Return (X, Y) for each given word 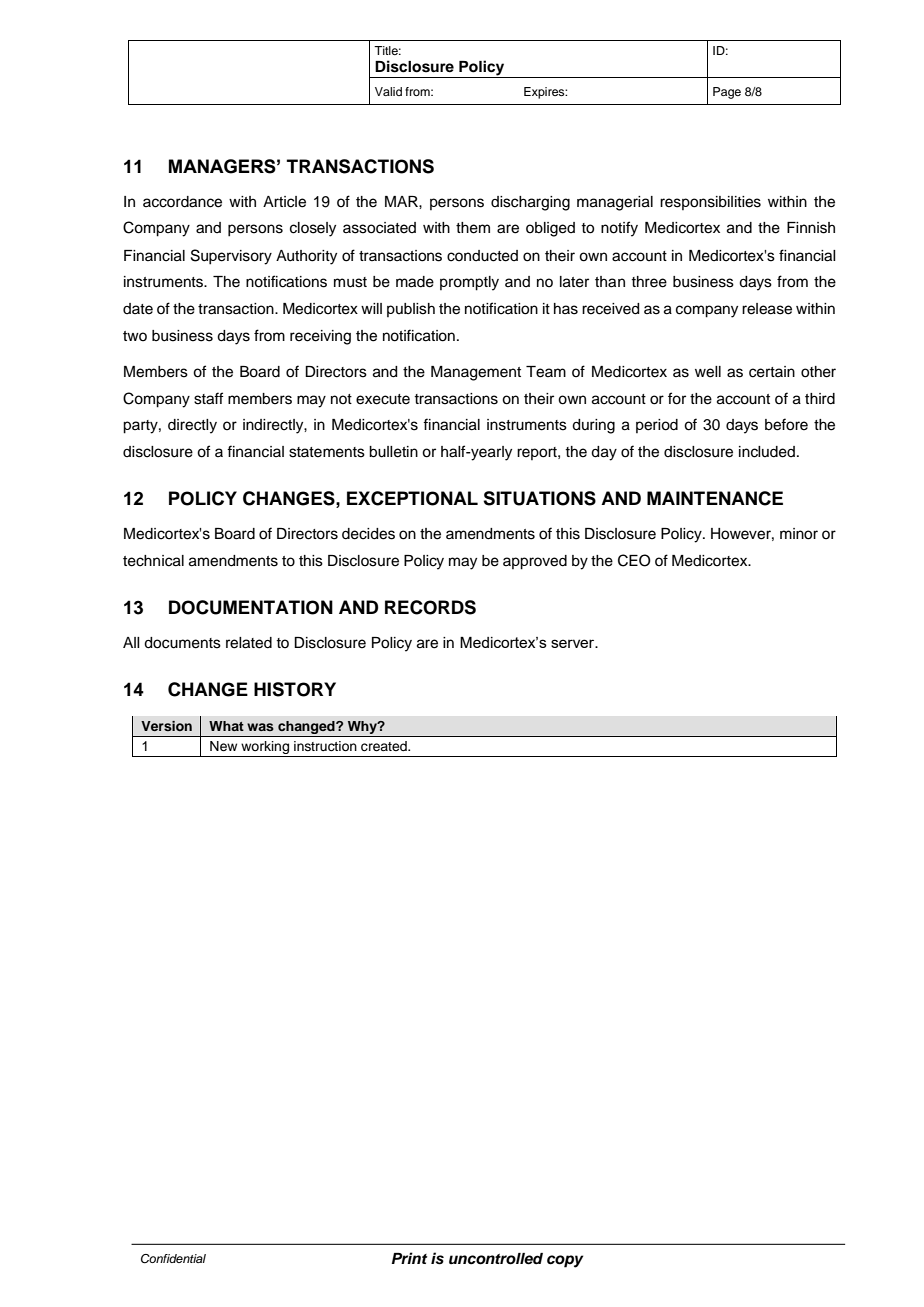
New (223, 746)
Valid (388, 91)
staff (208, 398)
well (708, 372)
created (385, 746)
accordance (182, 202)
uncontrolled (496, 1259)
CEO (634, 560)
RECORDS (430, 607)
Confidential (173, 1259)
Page (727, 93)
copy (565, 1261)
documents (182, 643)
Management (476, 373)
